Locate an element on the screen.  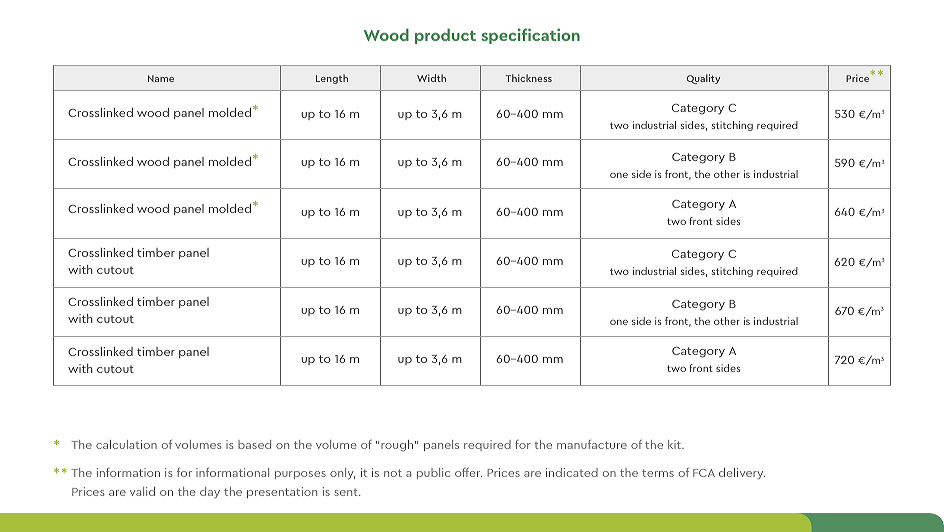
day is located at coordinates (210, 492).
